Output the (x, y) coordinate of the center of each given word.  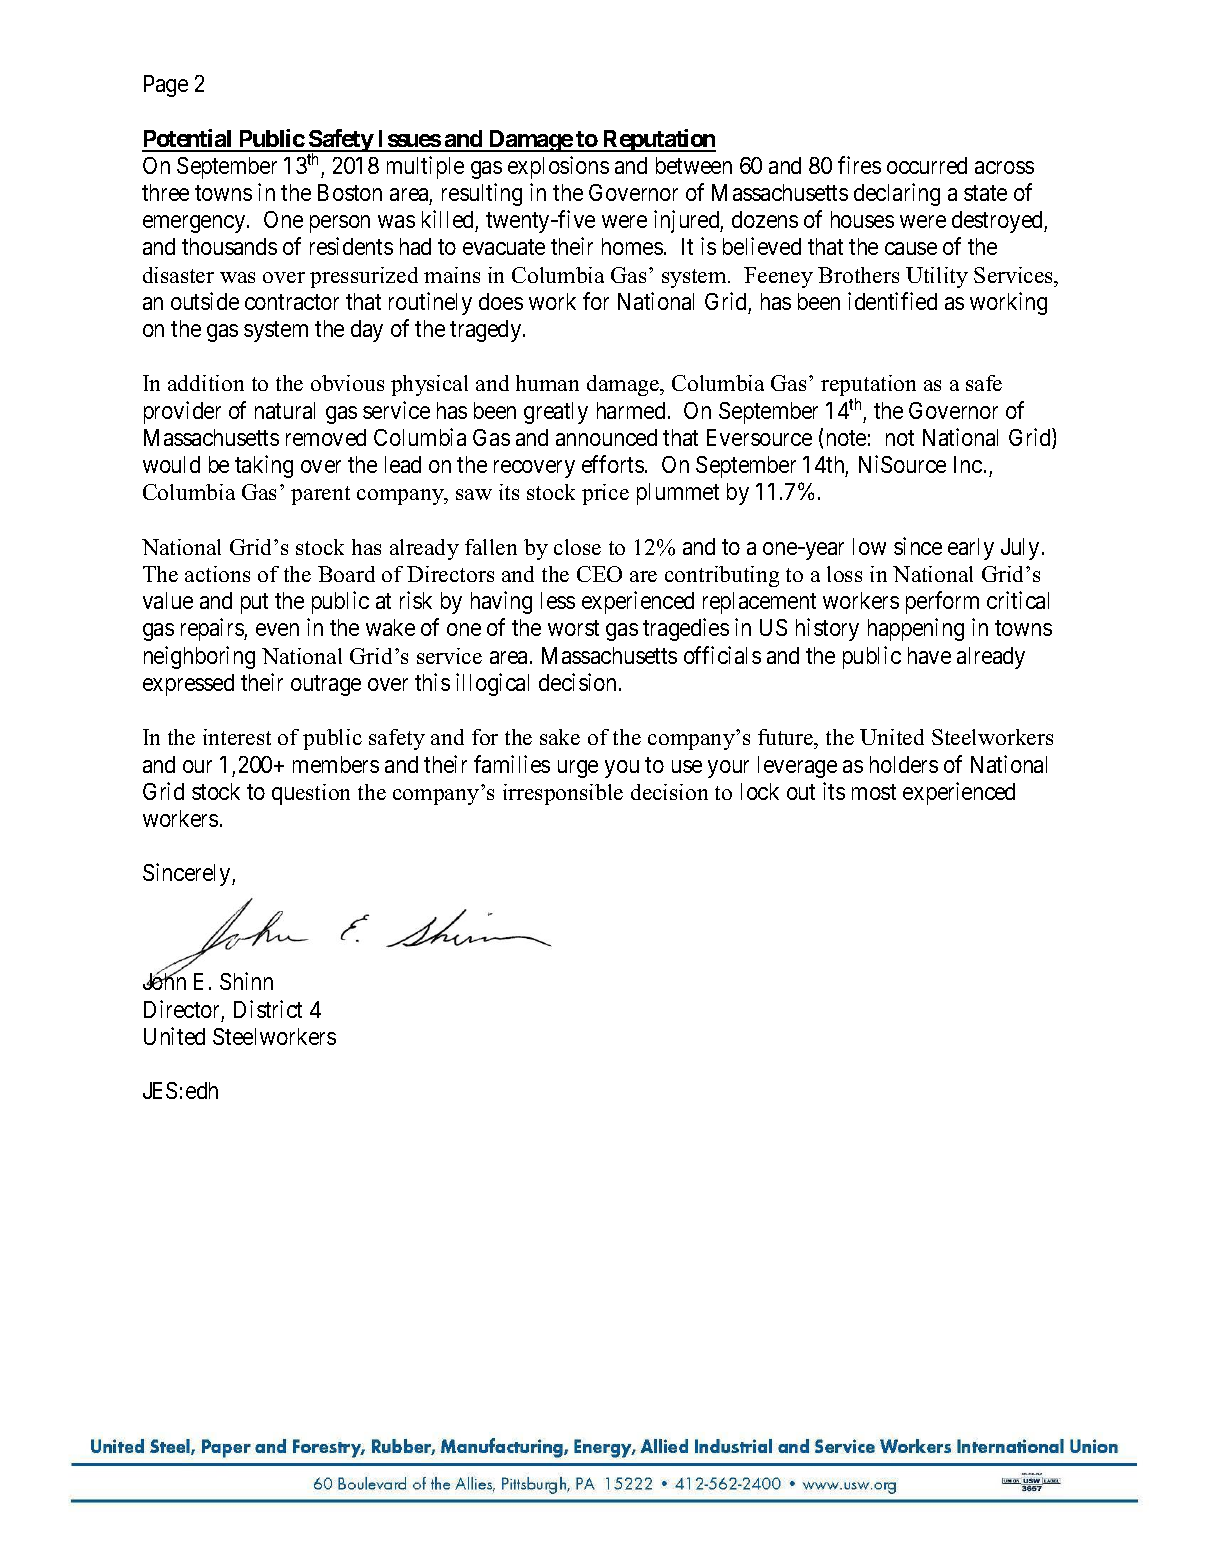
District (268, 1009)
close (577, 547)
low (869, 546)
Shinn (246, 981)
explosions (558, 167)
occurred (927, 165)
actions (217, 574)
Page (166, 86)
